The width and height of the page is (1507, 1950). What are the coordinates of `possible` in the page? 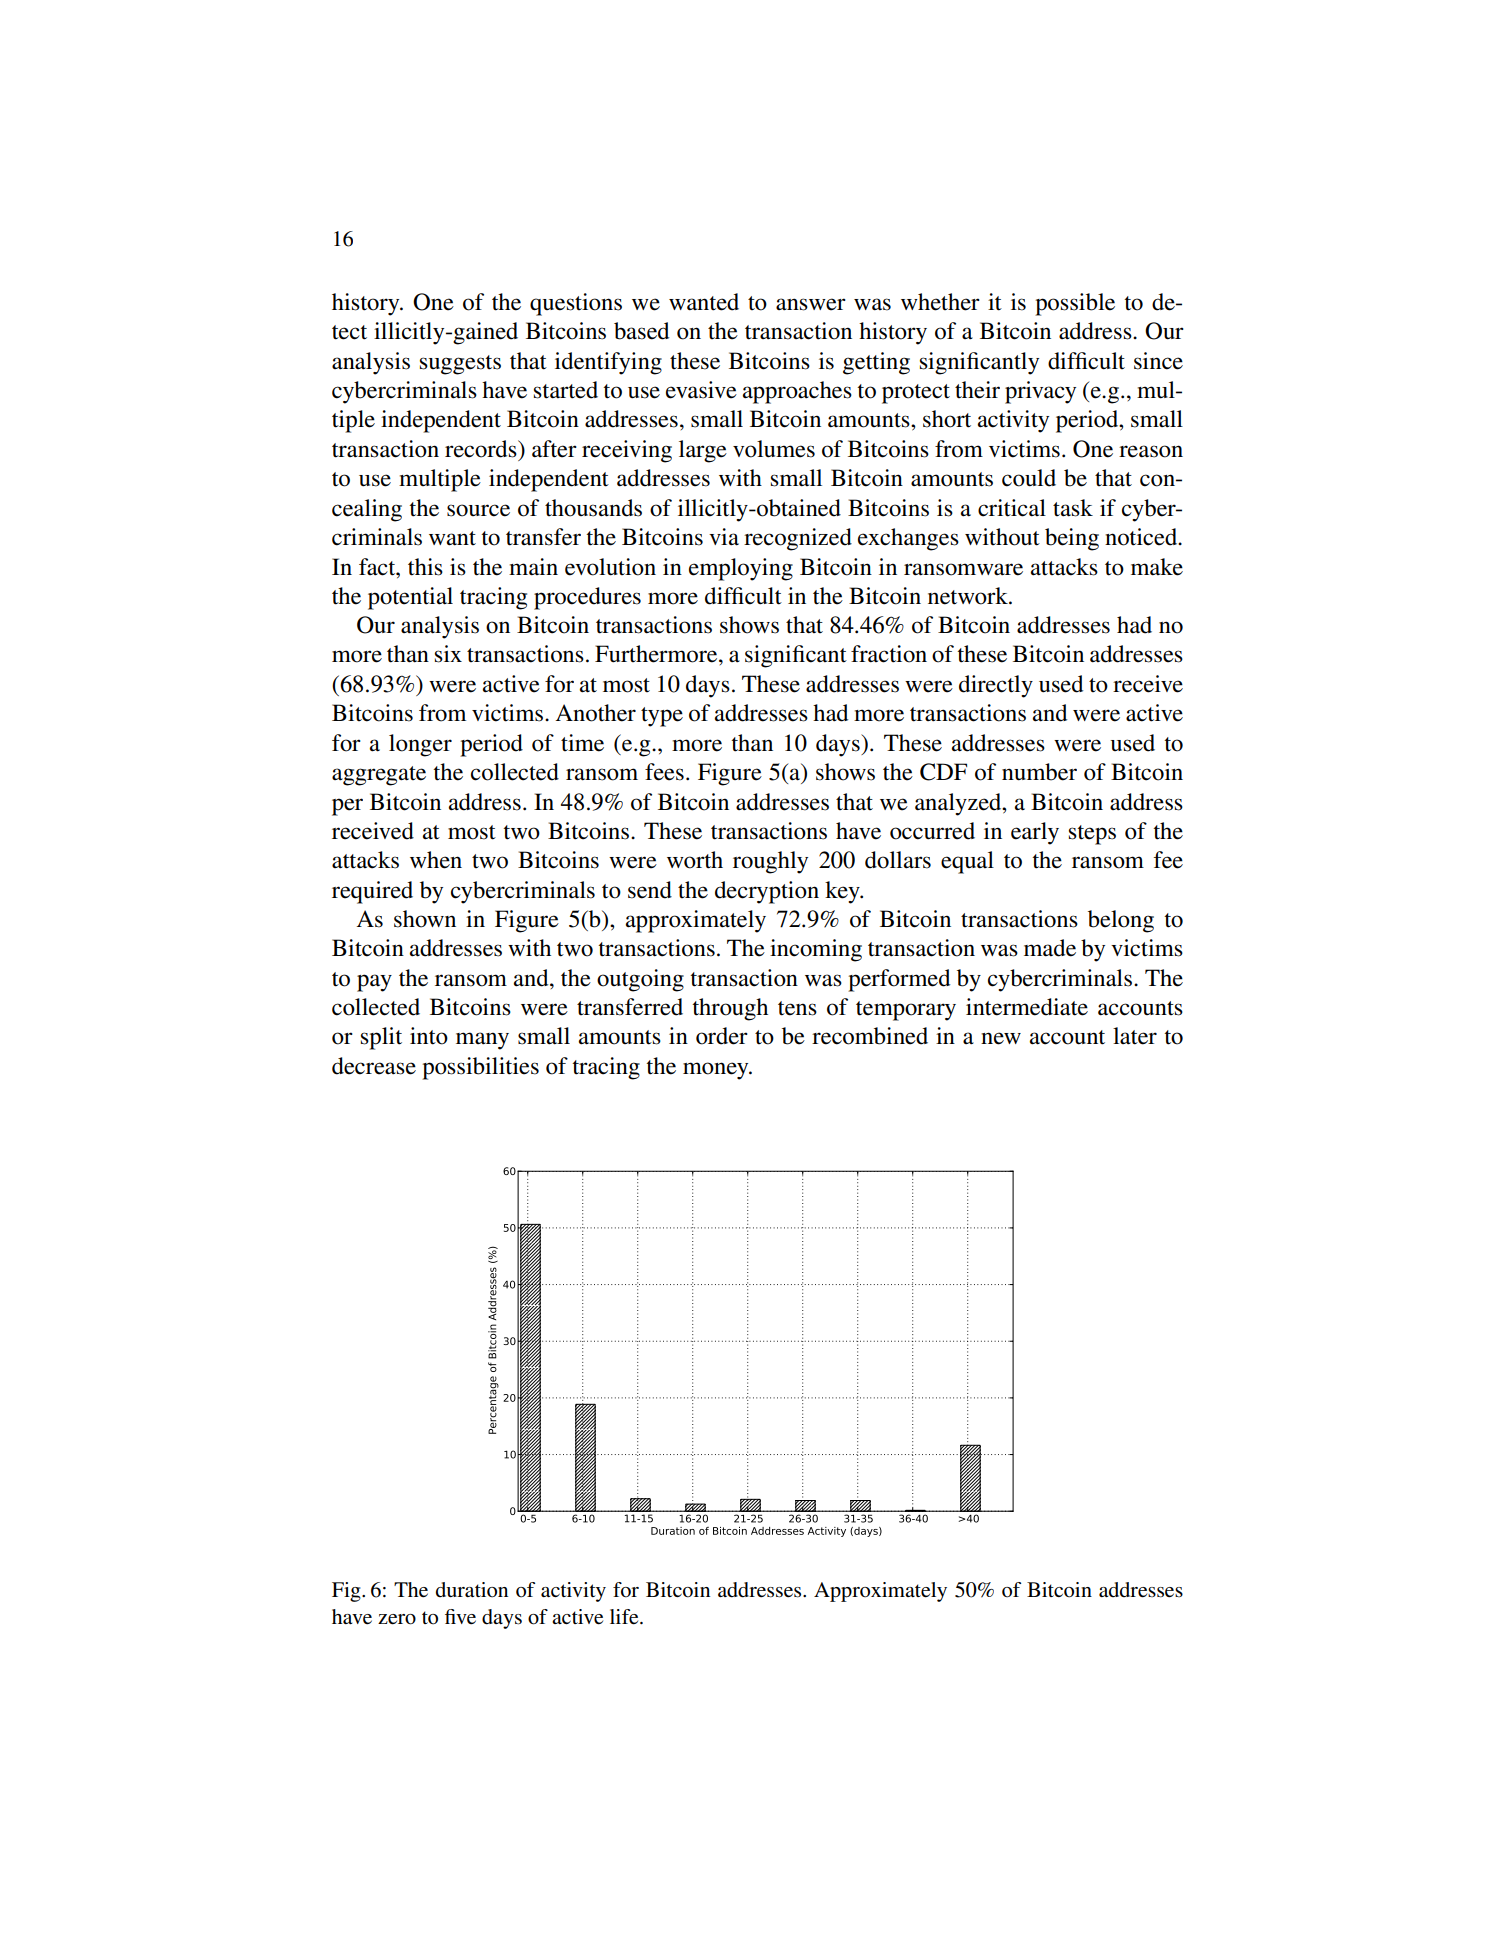 It's located at (1075, 304).
